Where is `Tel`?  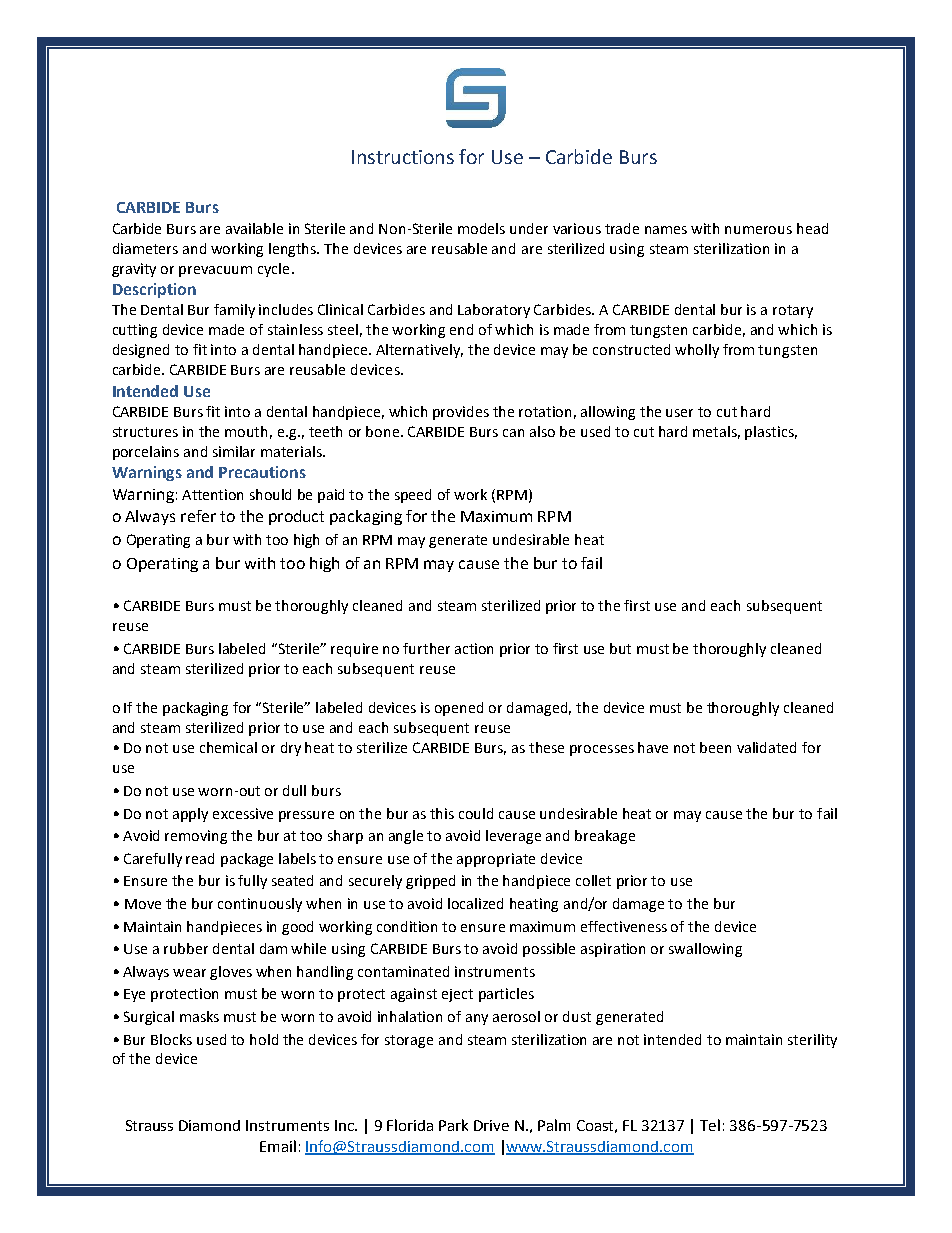
Tel is located at coordinates (710, 1125).
